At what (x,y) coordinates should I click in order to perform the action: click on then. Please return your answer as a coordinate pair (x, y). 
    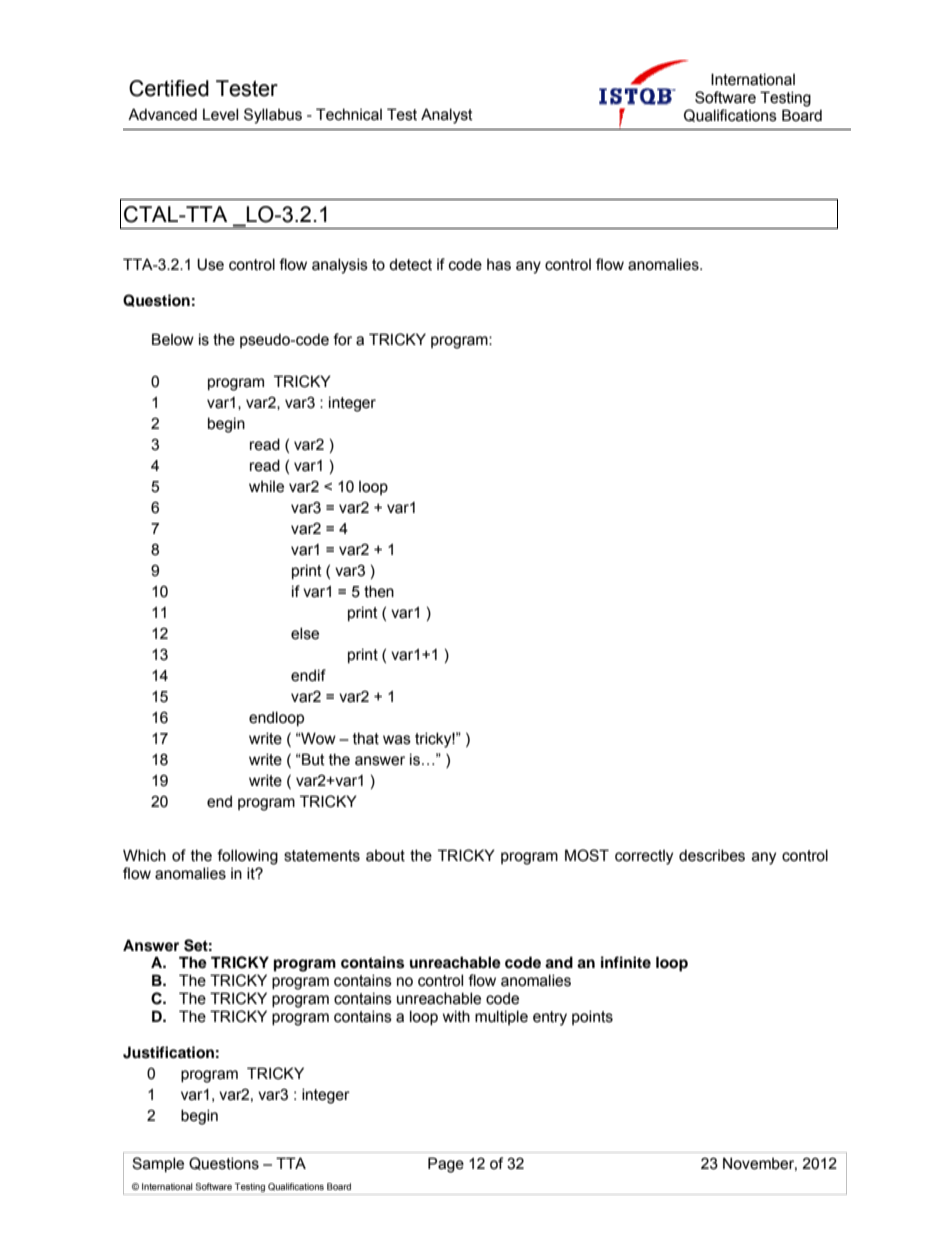
    Looking at the image, I should click on (379, 591).
